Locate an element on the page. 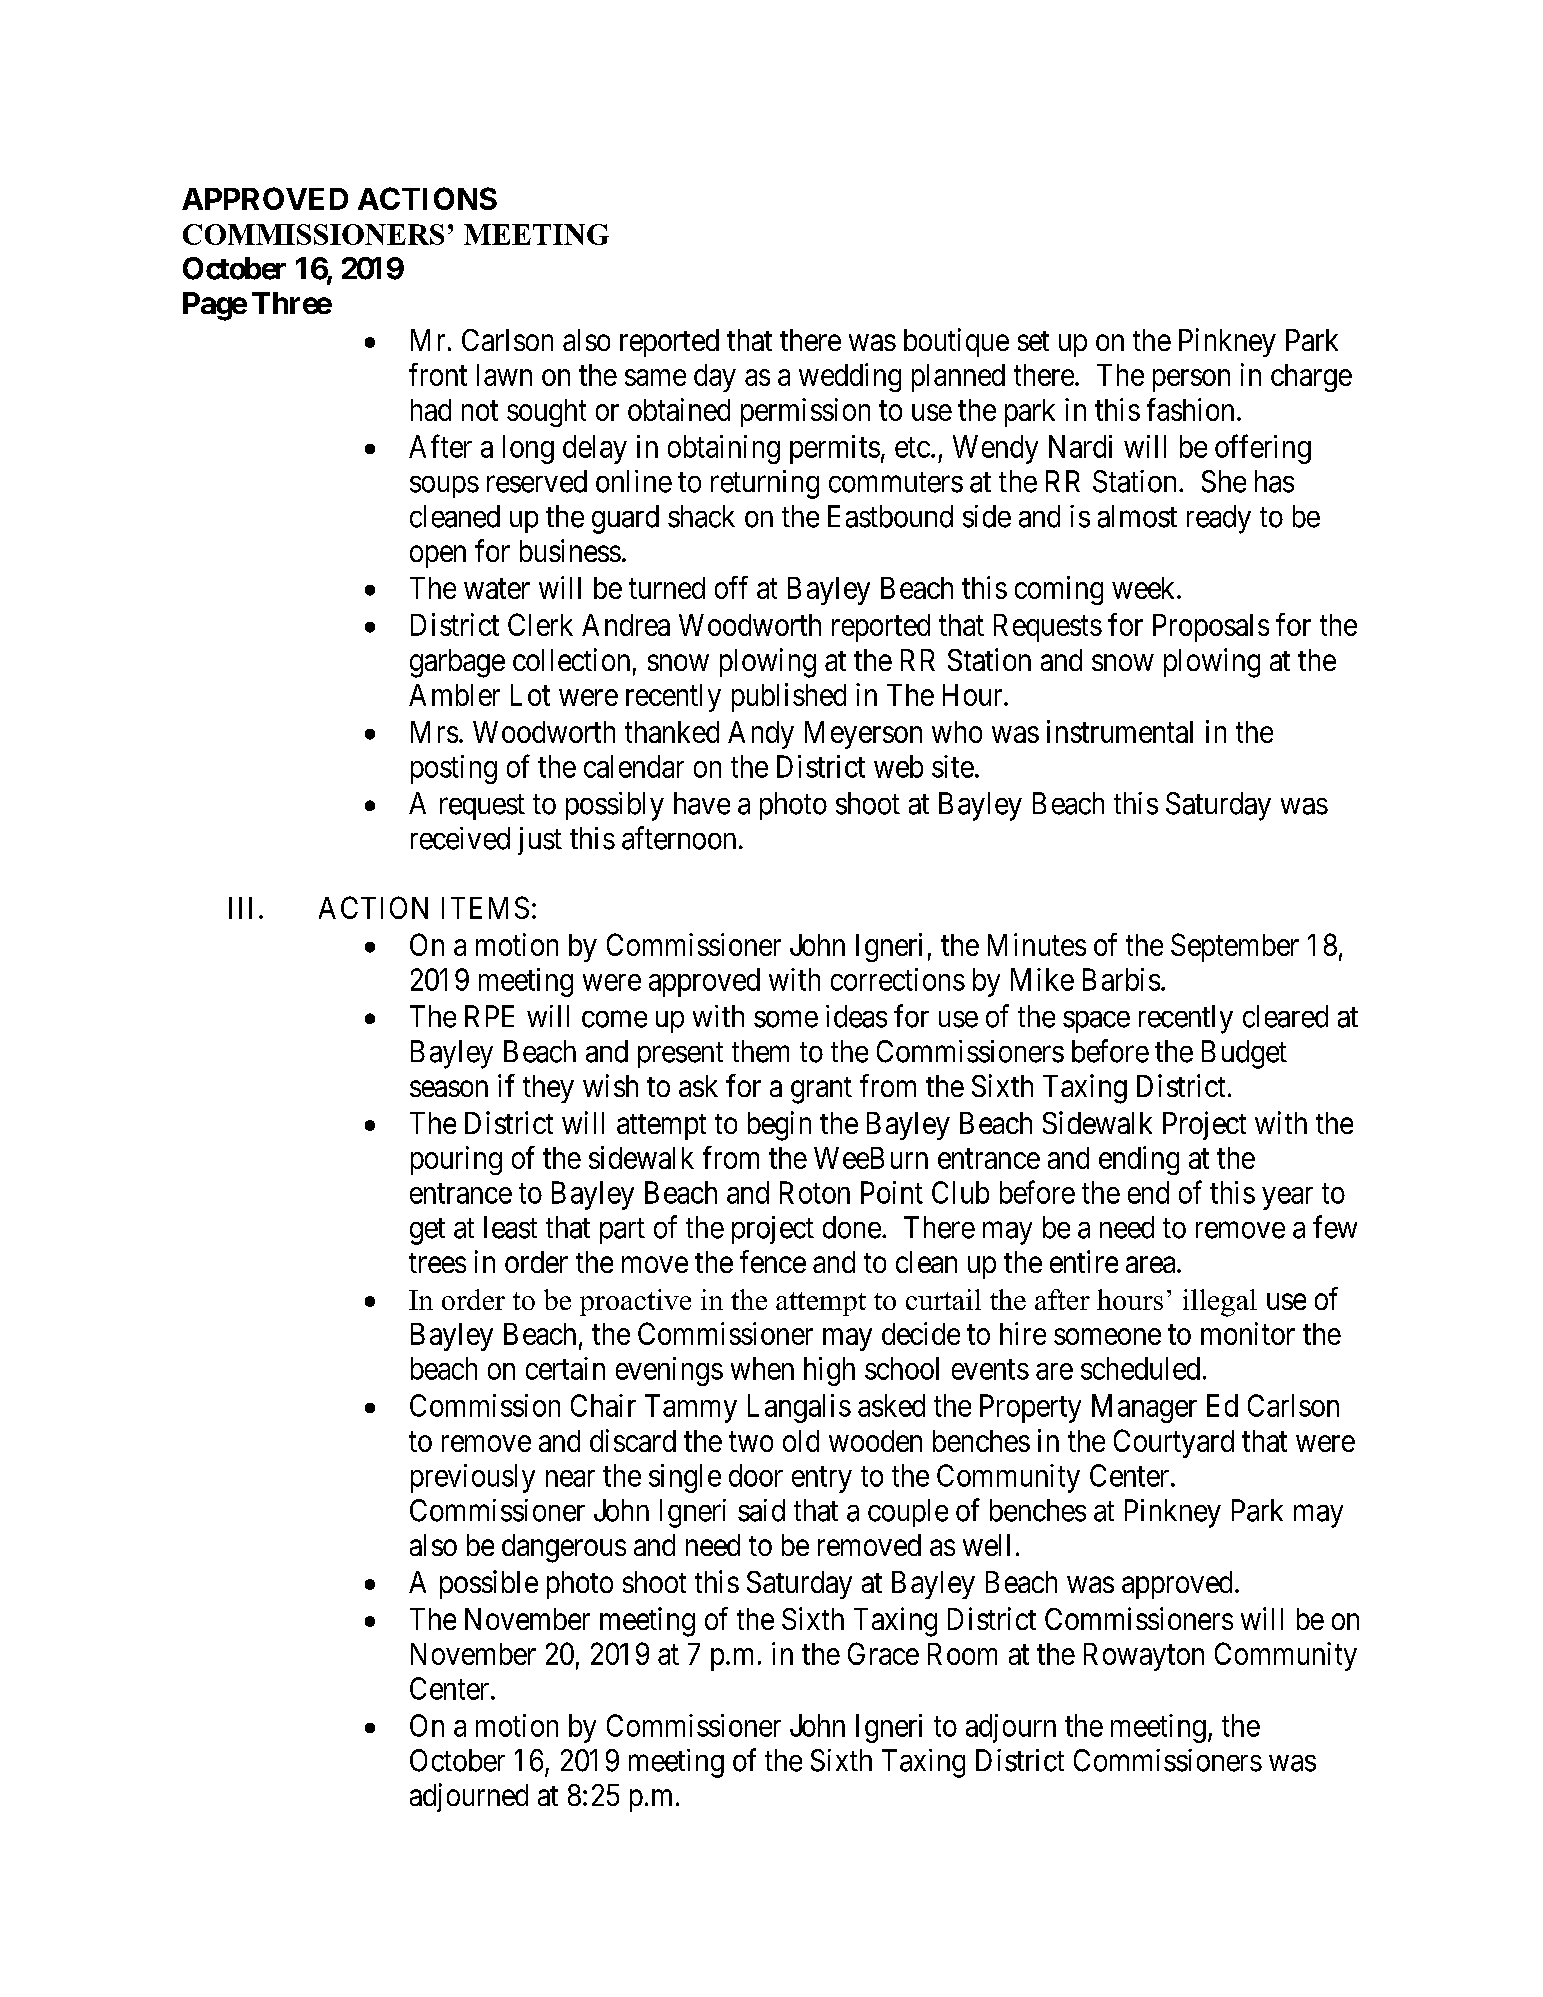 The width and height of the page is (1543, 1997). fence is located at coordinates (773, 1261).
